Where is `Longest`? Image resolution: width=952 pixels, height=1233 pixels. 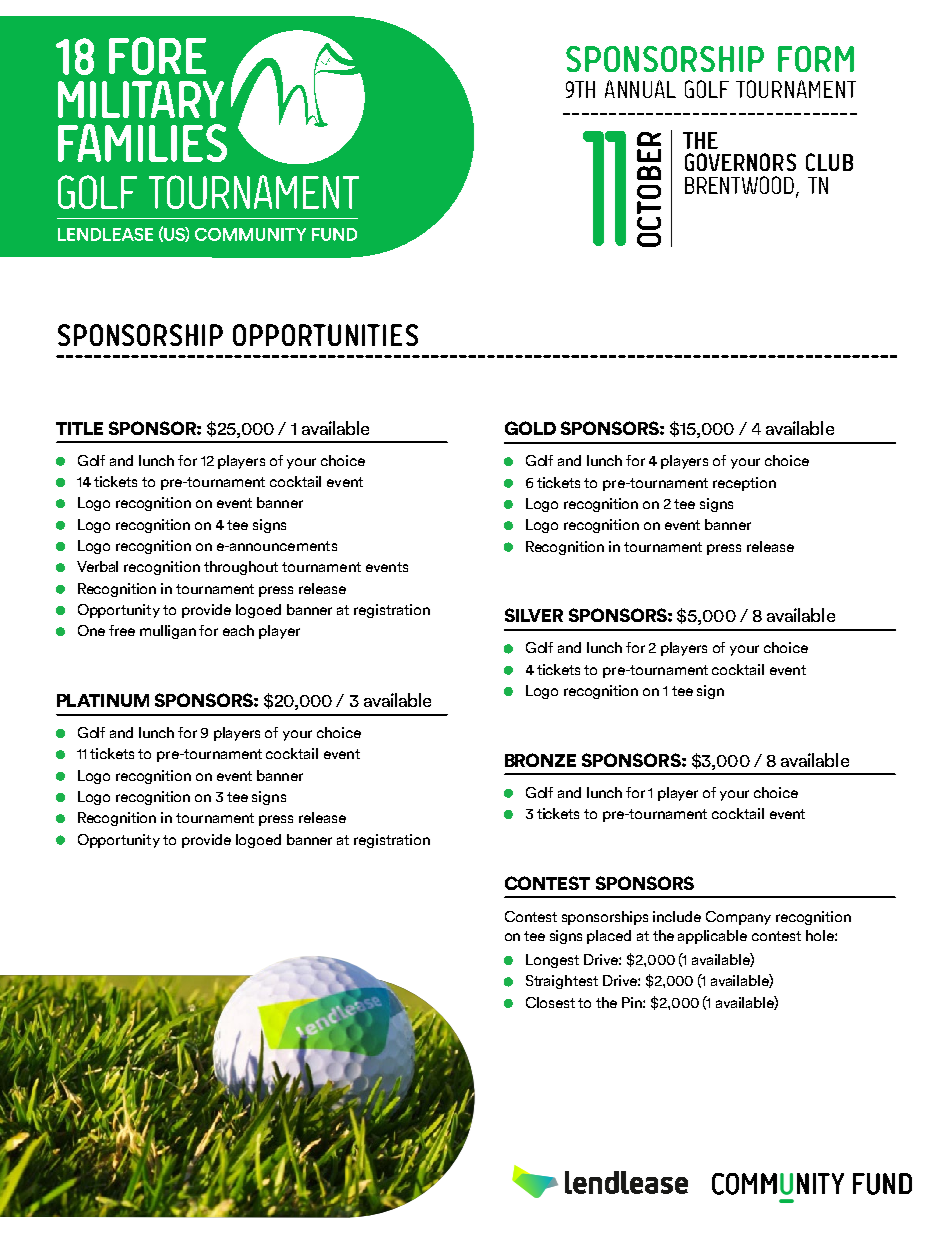
Longest is located at coordinates (552, 961).
